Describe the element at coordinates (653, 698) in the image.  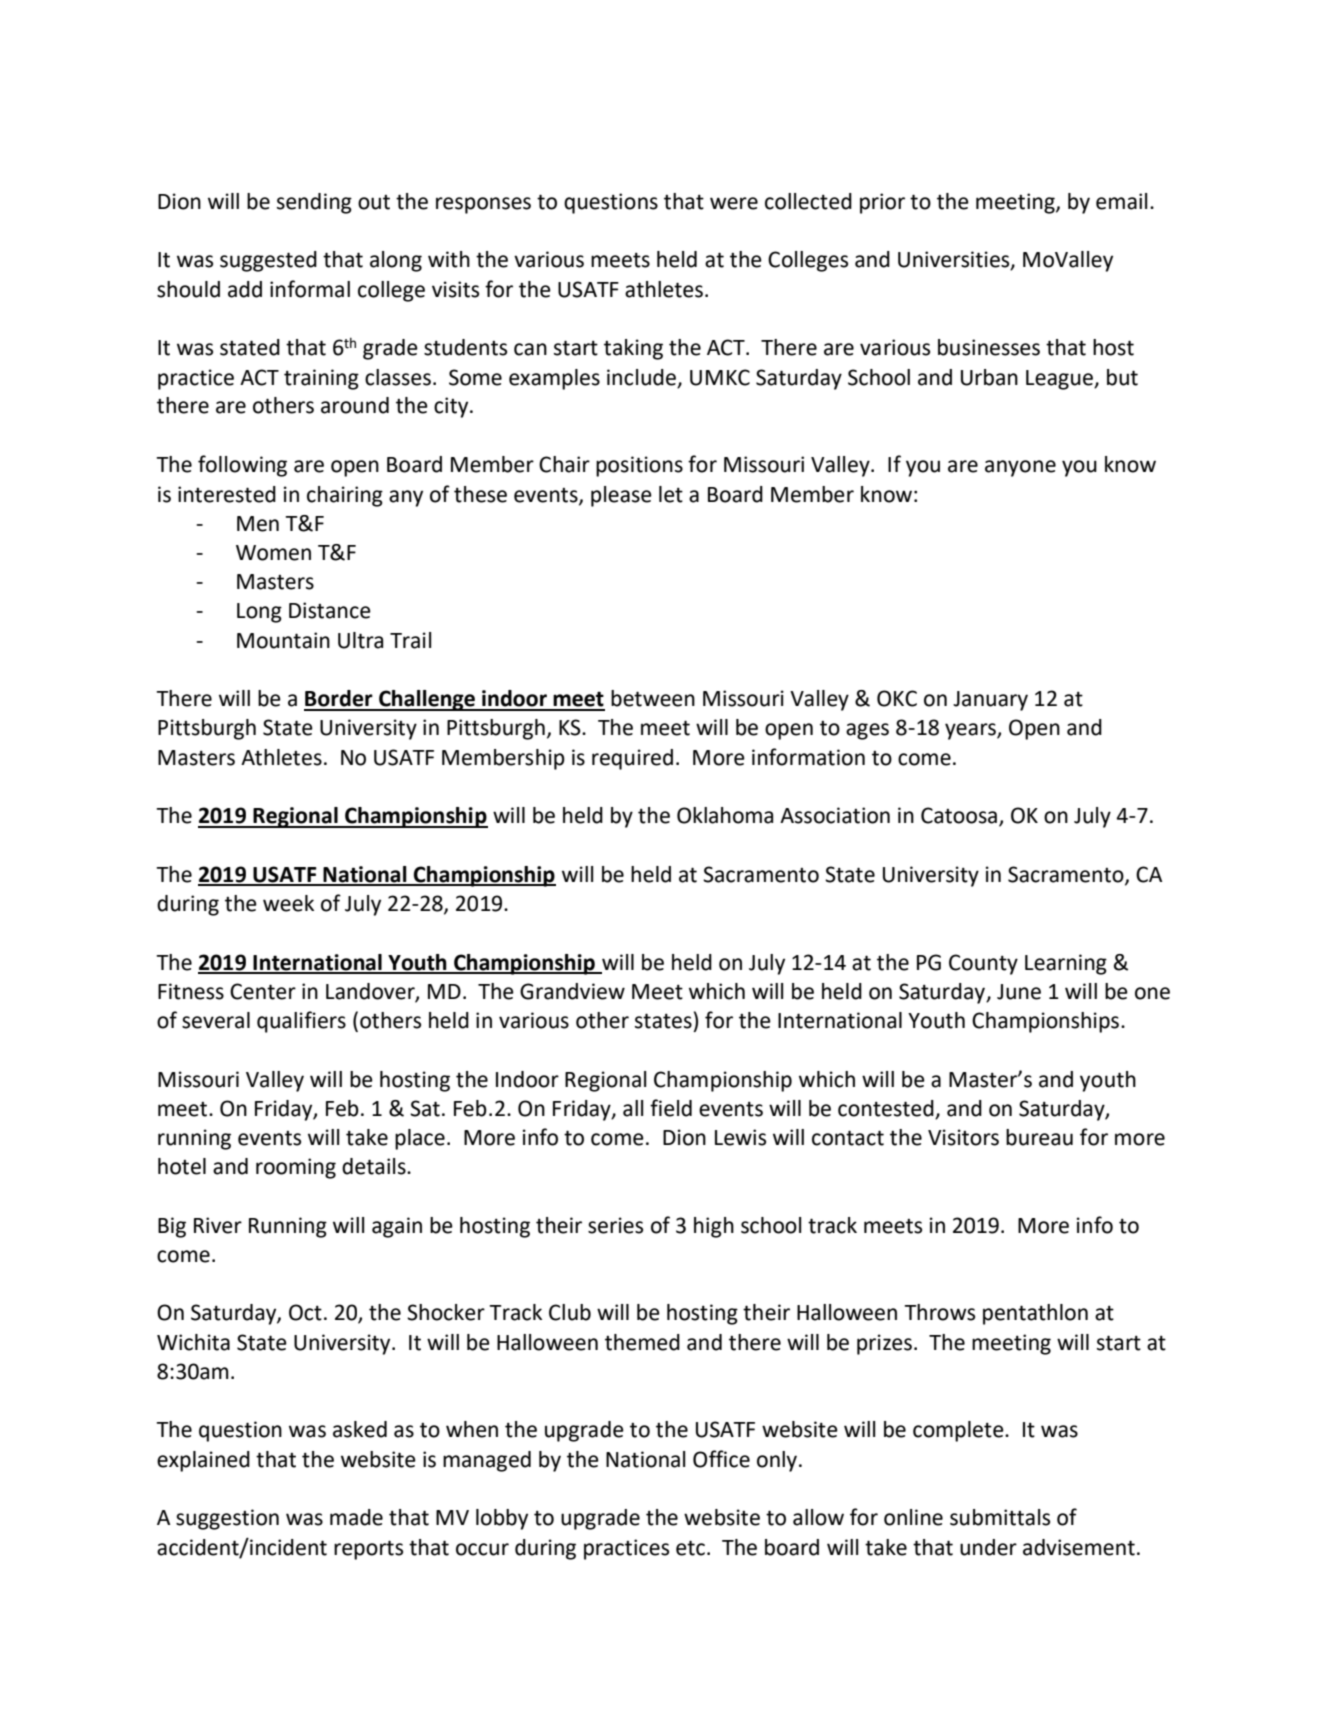
I see `between` at that location.
